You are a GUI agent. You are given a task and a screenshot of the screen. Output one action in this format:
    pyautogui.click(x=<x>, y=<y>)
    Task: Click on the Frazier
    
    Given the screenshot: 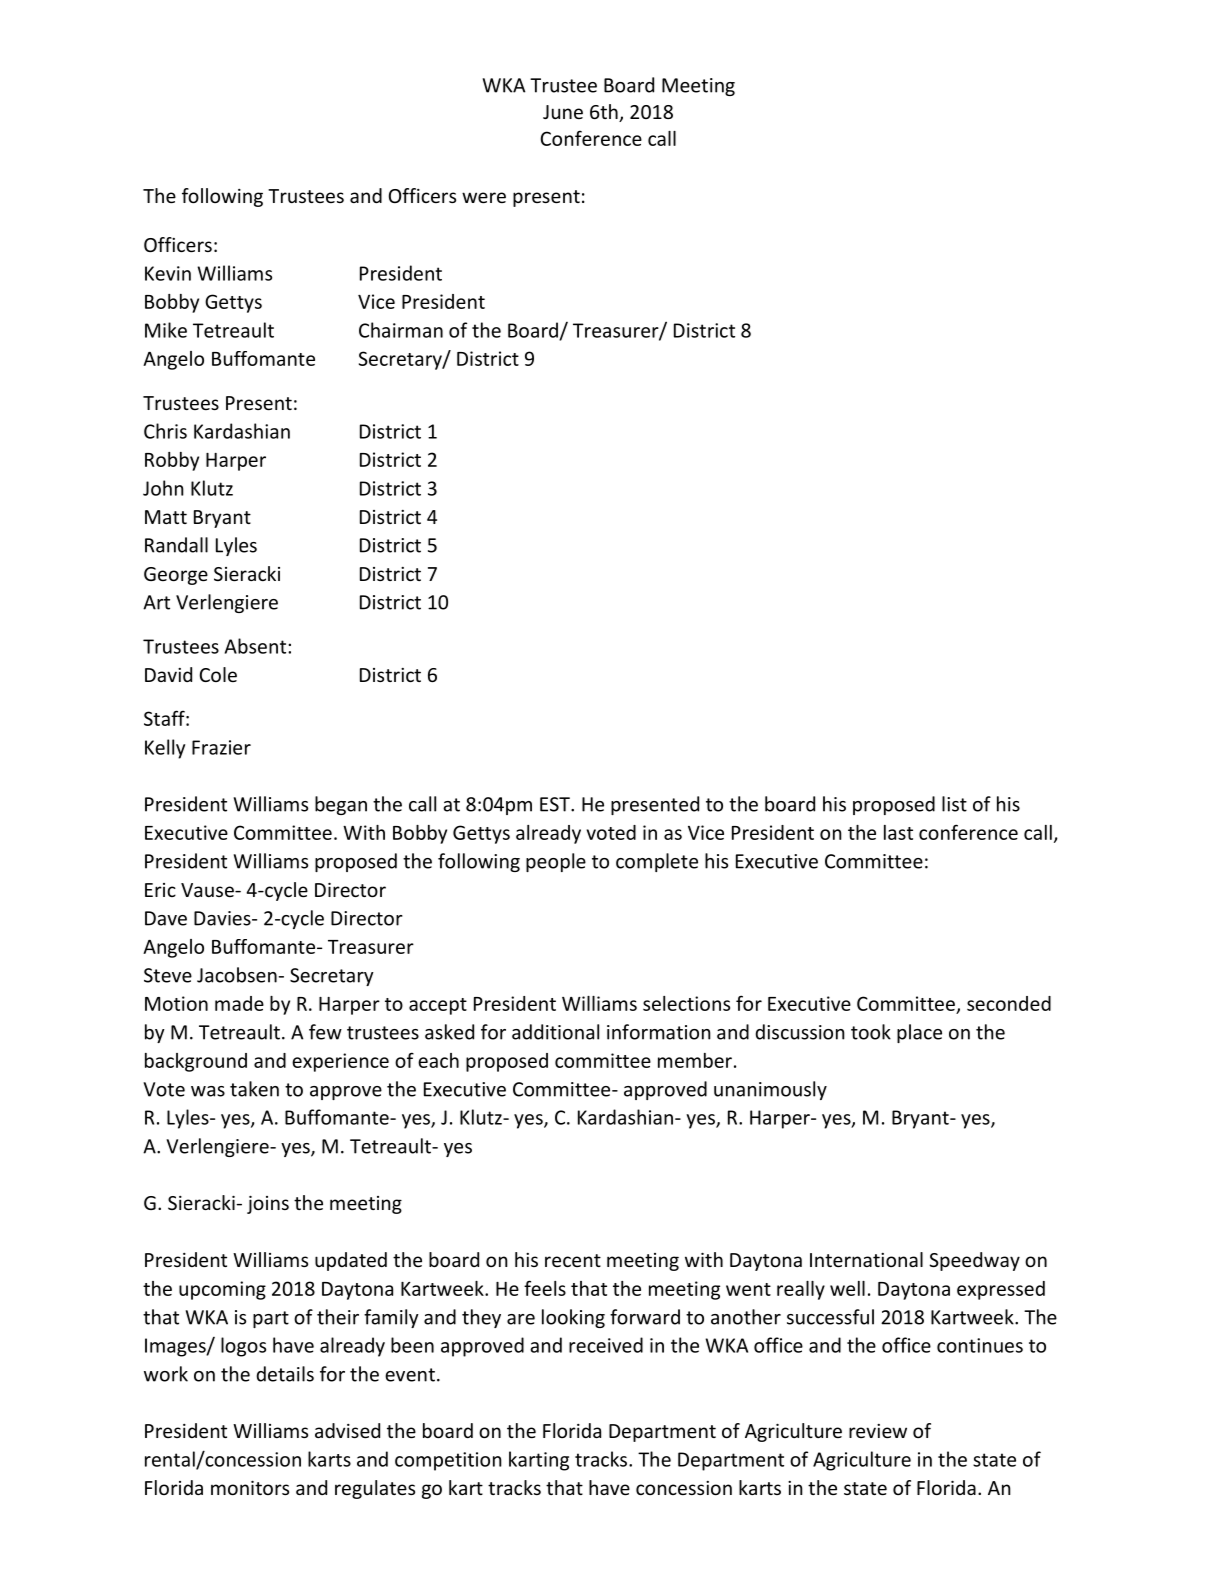 What is the action you would take?
    pyautogui.click(x=221, y=747)
